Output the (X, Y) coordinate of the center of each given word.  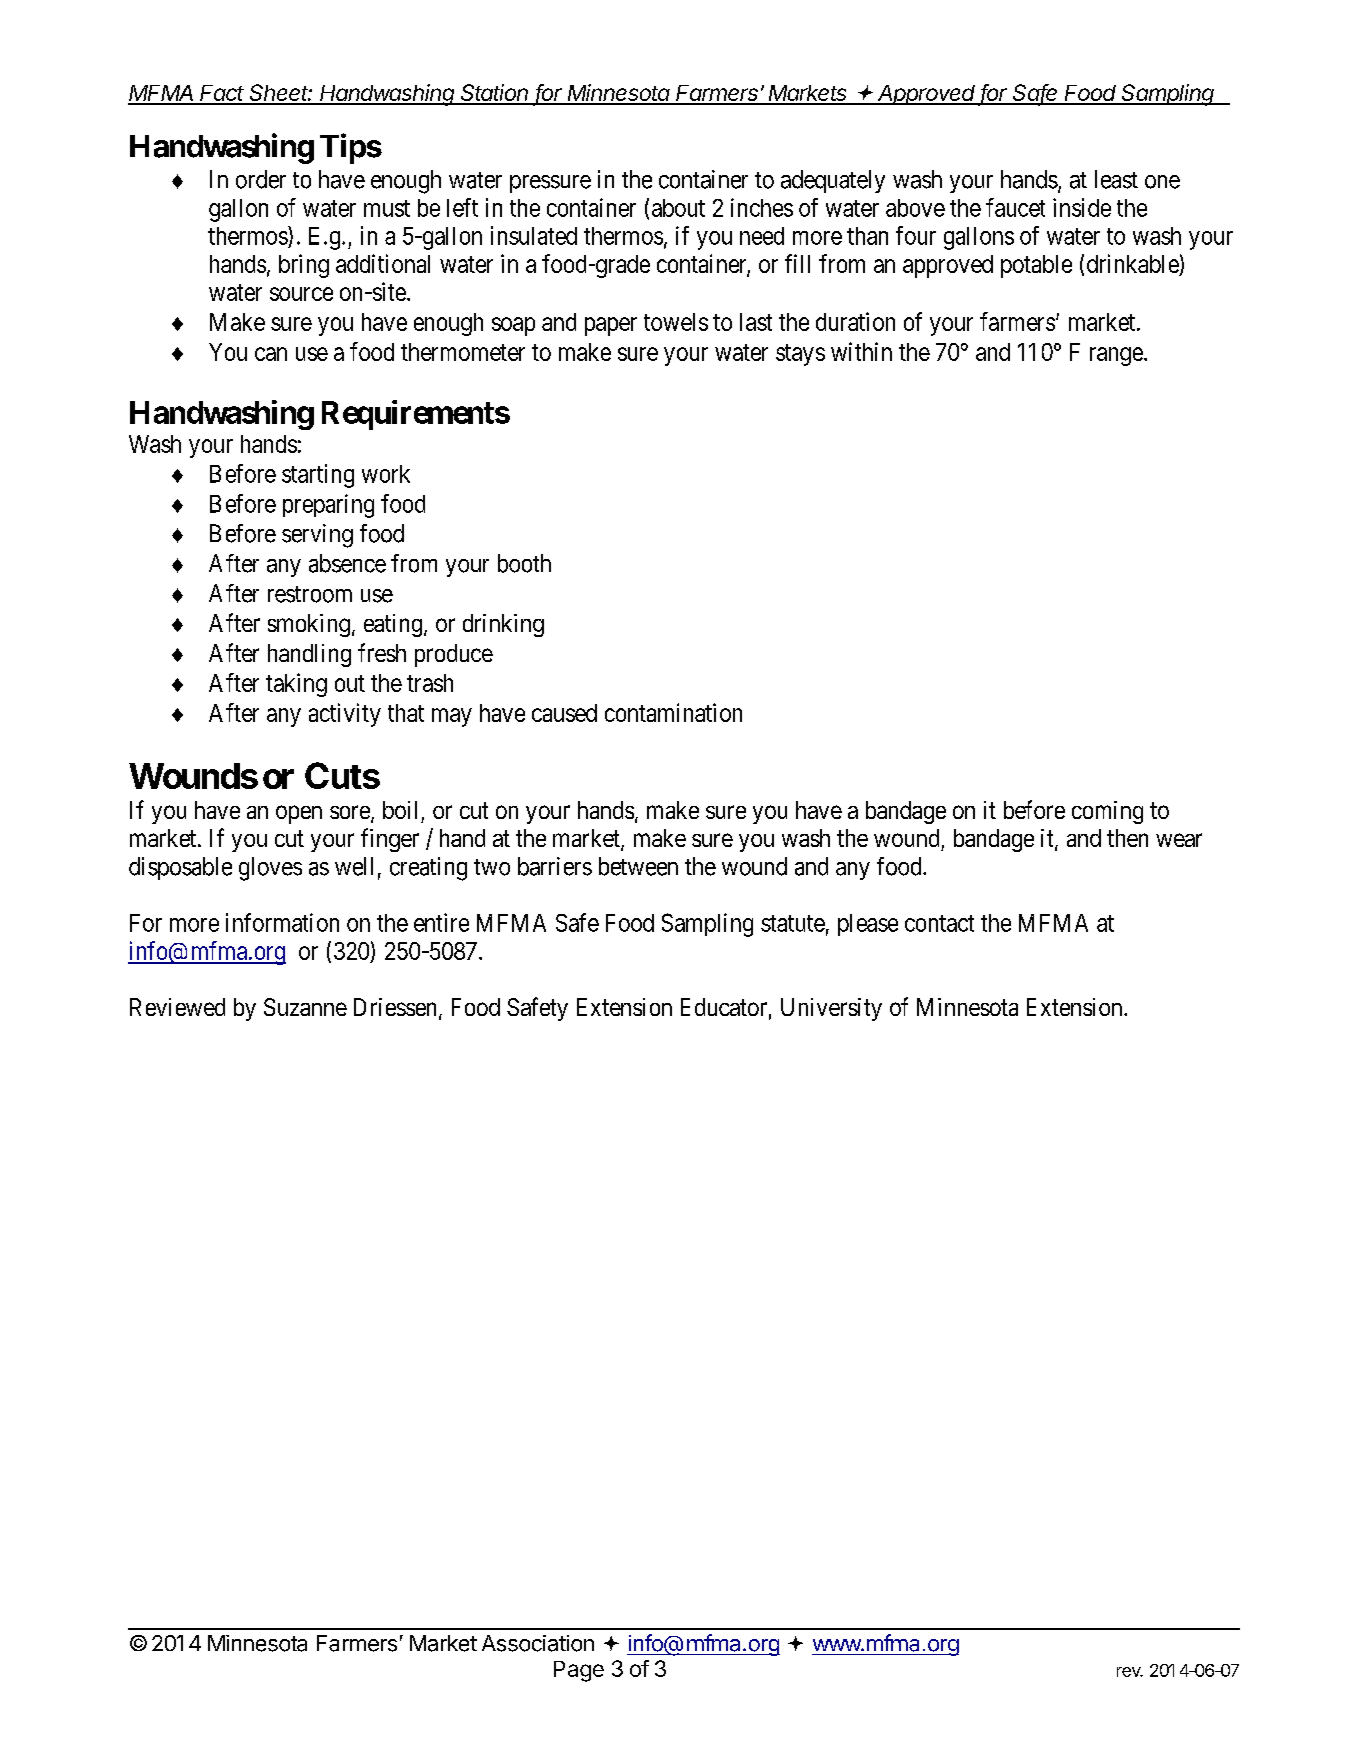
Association (538, 1643)
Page (579, 1671)
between (638, 866)
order (261, 179)
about (678, 208)
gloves (270, 869)
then (1127, 838)
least (1116, 179)
